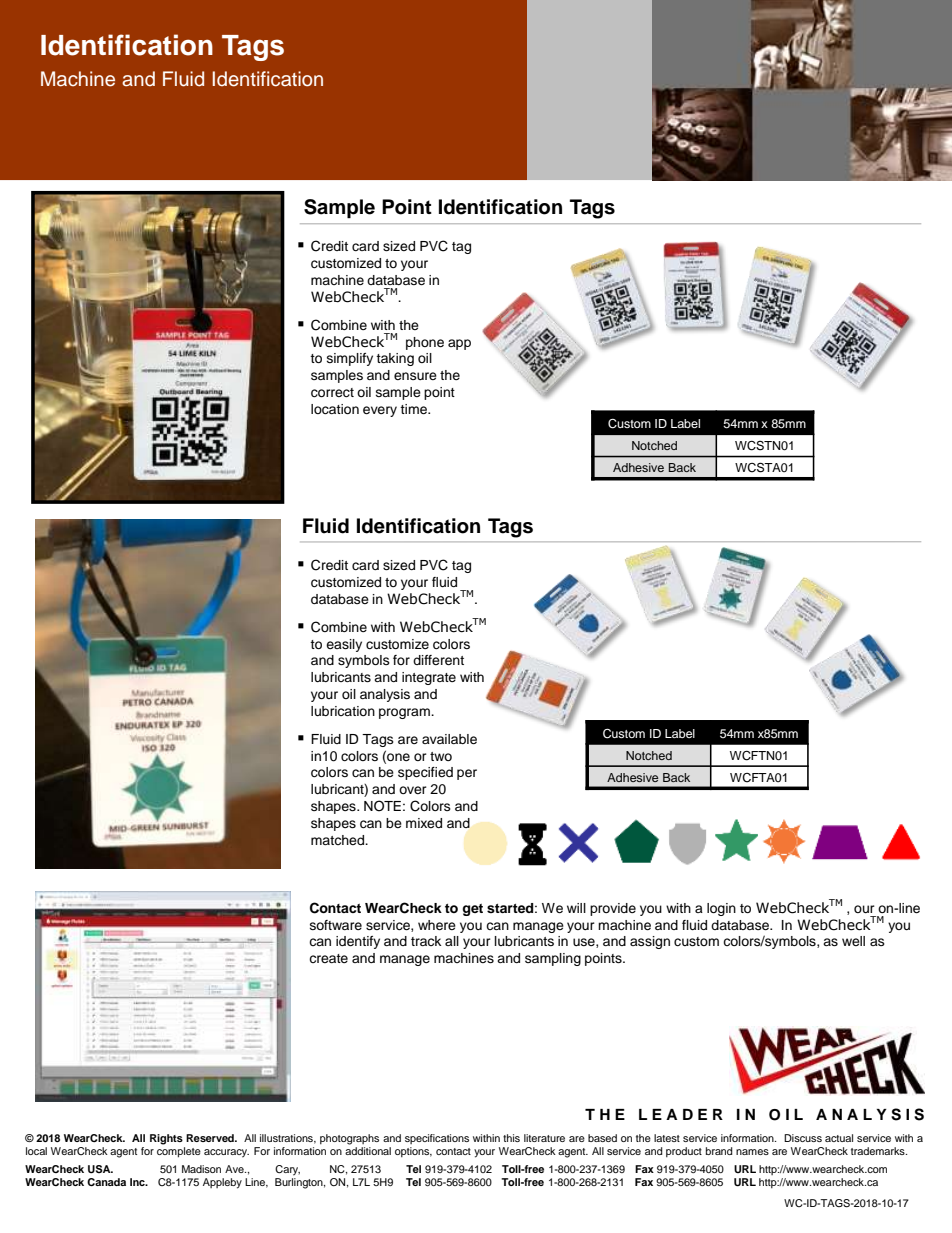 Image resolution: width=952 pixels, height=1233 pixels. What do you see at coordinates (332, 393) in the image?
I see `correct` at bounding box center [332, 393].
